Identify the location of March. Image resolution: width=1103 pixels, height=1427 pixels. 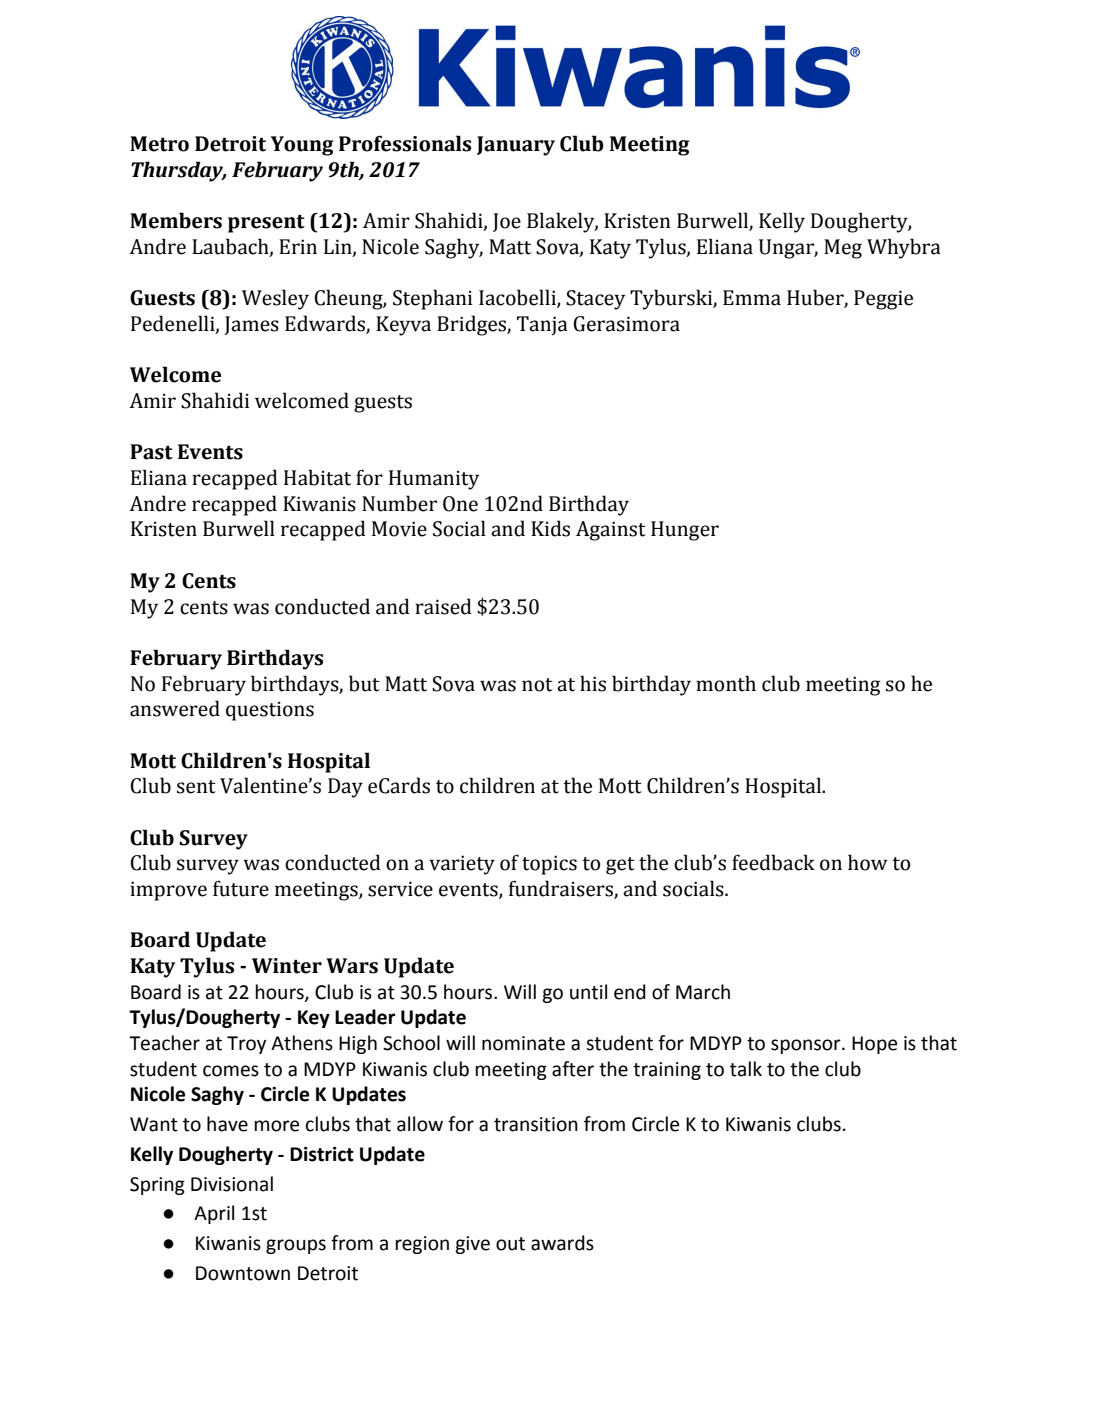
(703, 992).
